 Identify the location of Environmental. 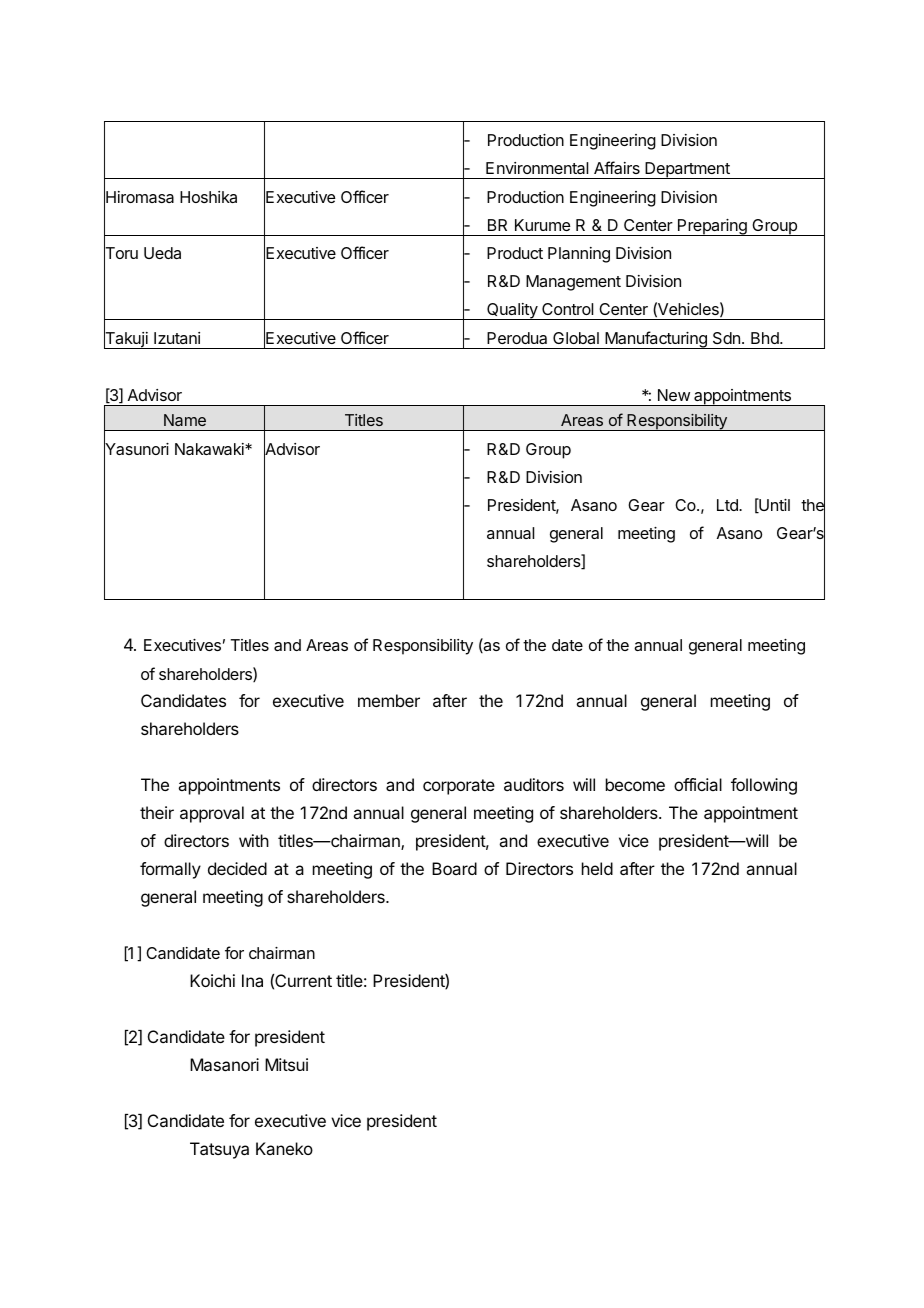
(537, 168).
